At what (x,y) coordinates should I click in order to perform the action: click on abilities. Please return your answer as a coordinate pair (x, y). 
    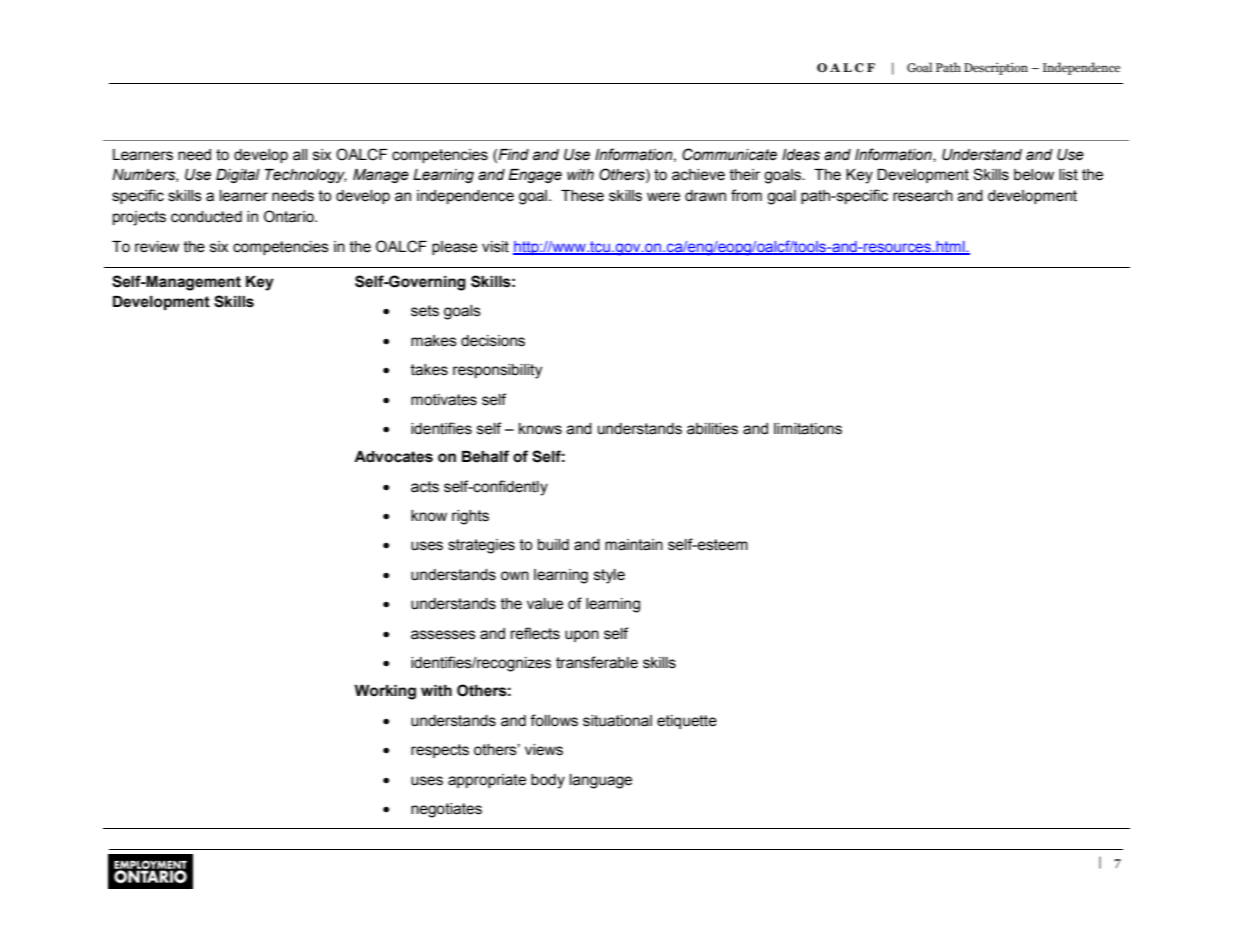
    Looking at the image, I should click on (712, 429).
